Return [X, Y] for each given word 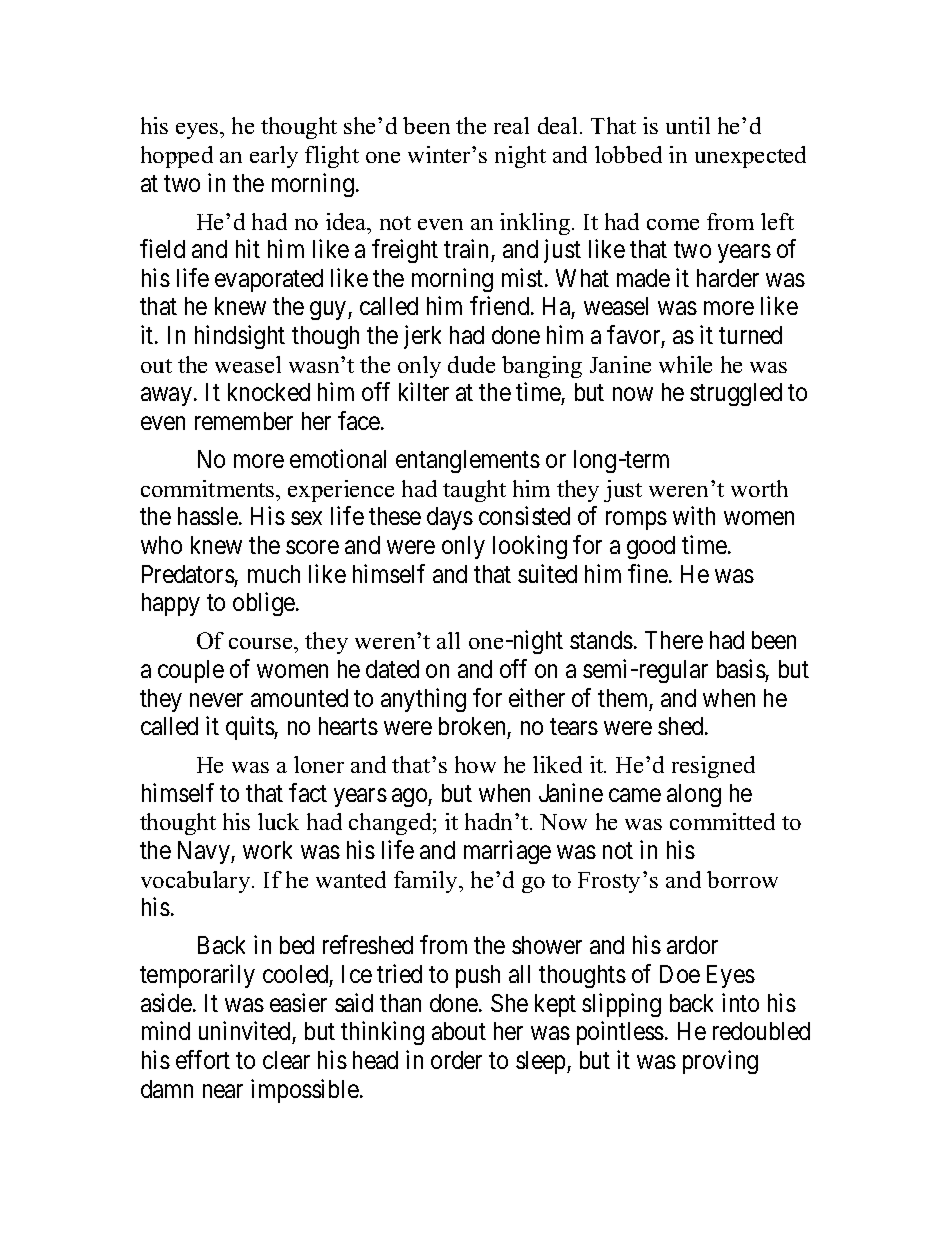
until [688, 125]
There [674, 640]
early [274, 157]
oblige [265, 604]
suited [547, 573]
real [511, 125]
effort [203, 1059]
